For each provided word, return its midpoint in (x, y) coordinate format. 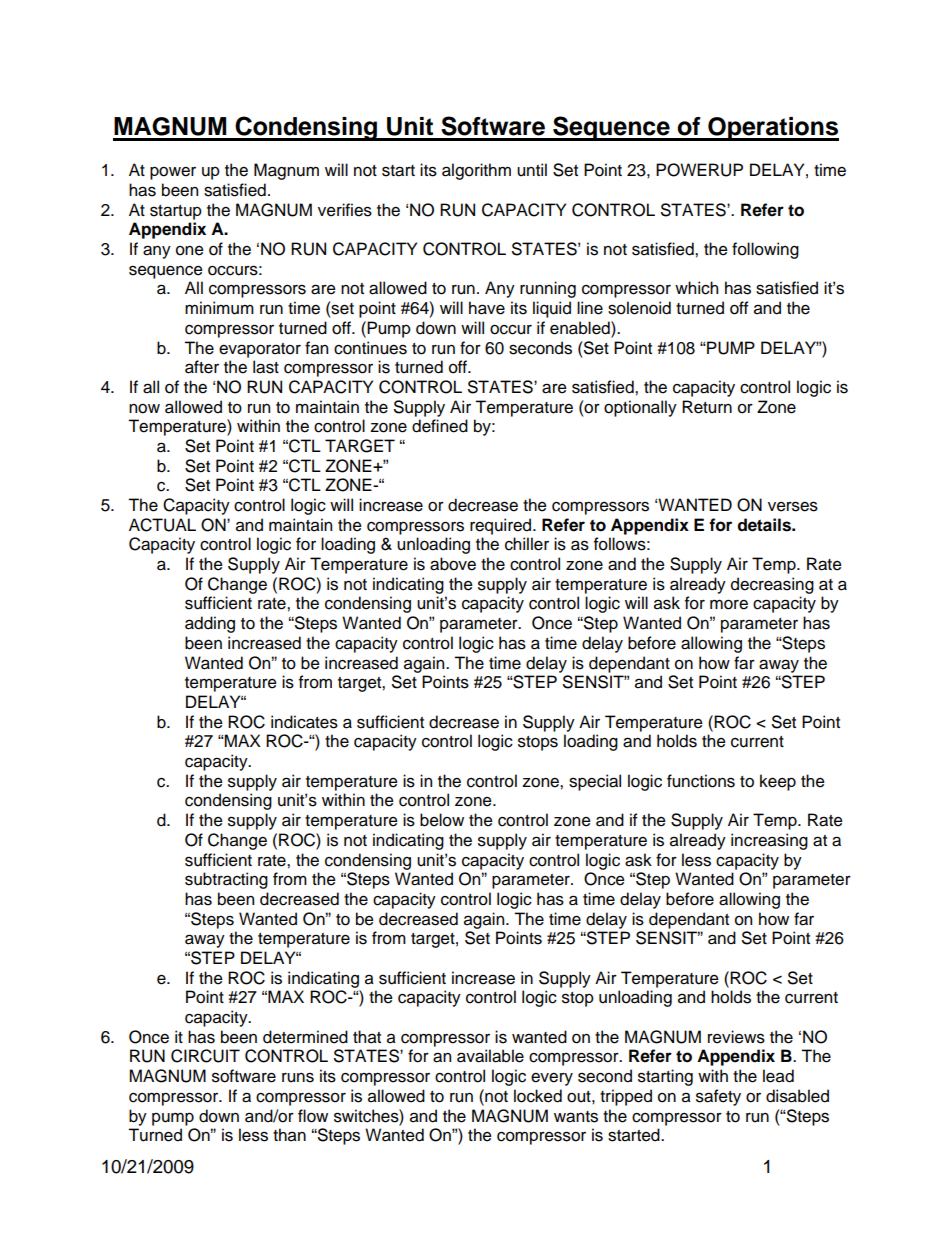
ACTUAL (162, 525)
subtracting (226, 880)
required (502, 526)
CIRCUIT (205, 1056)
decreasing (772, 585)
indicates (304, 722)
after (202, 367)
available (490, 1056)
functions (701, 781)
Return (707, 407)
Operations (772, 129)
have (487, 308)
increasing (769, 841)
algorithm (476, 171)
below (442, 820)
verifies (345, 210)
